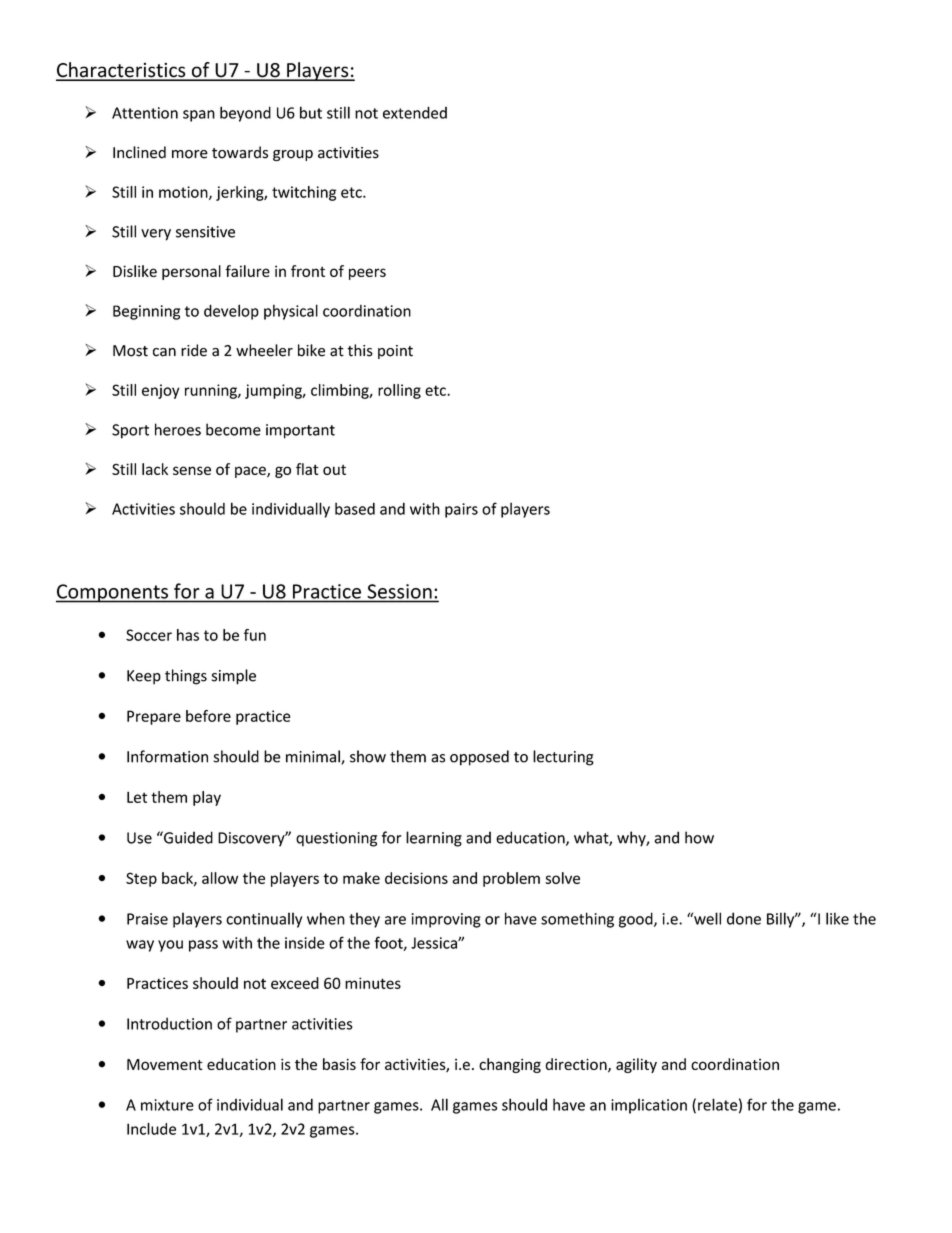 The width and height of the screenshot is (952, 1233). I want to click on span, so click(199, 116).
